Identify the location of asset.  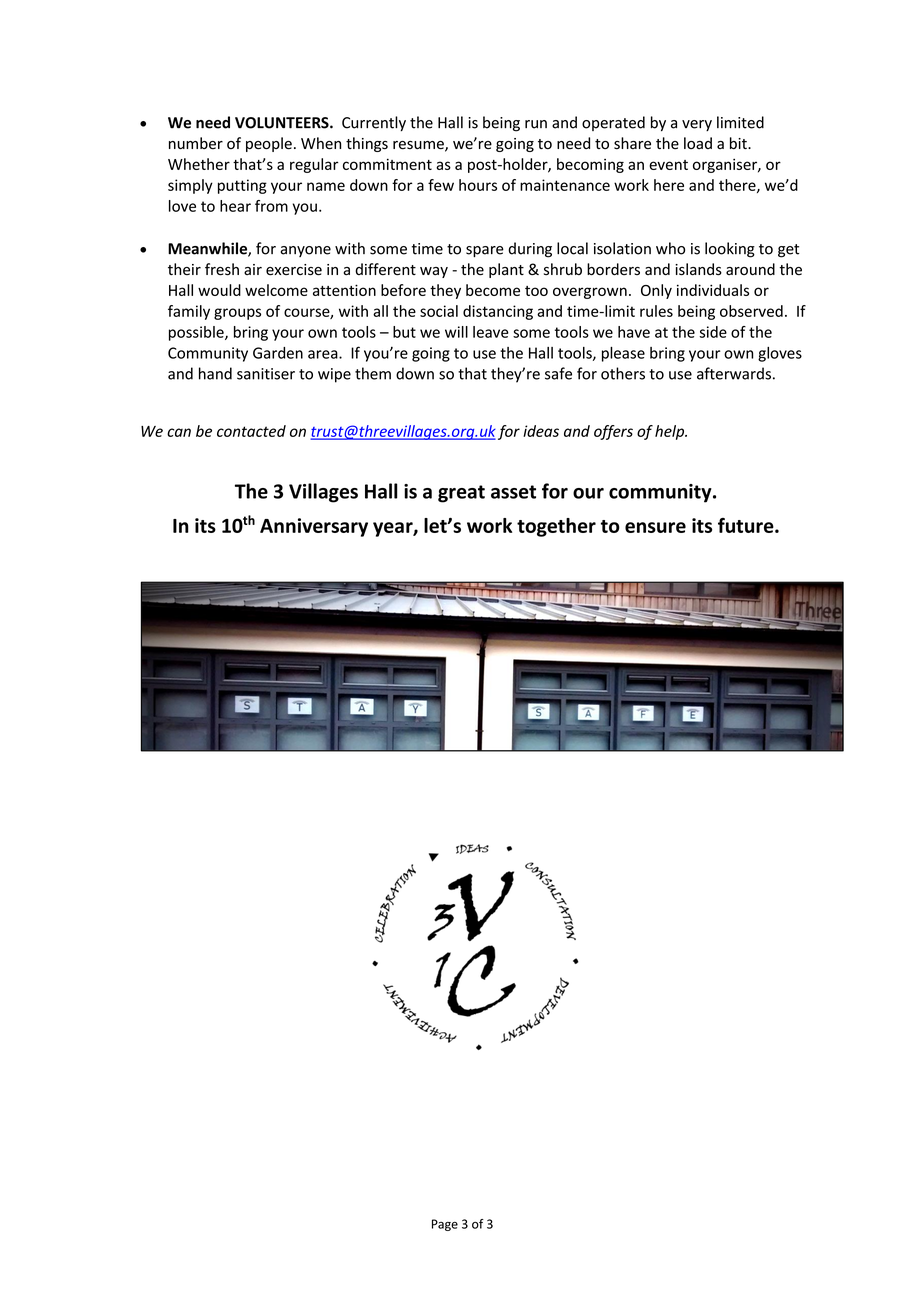
(513, 492).
